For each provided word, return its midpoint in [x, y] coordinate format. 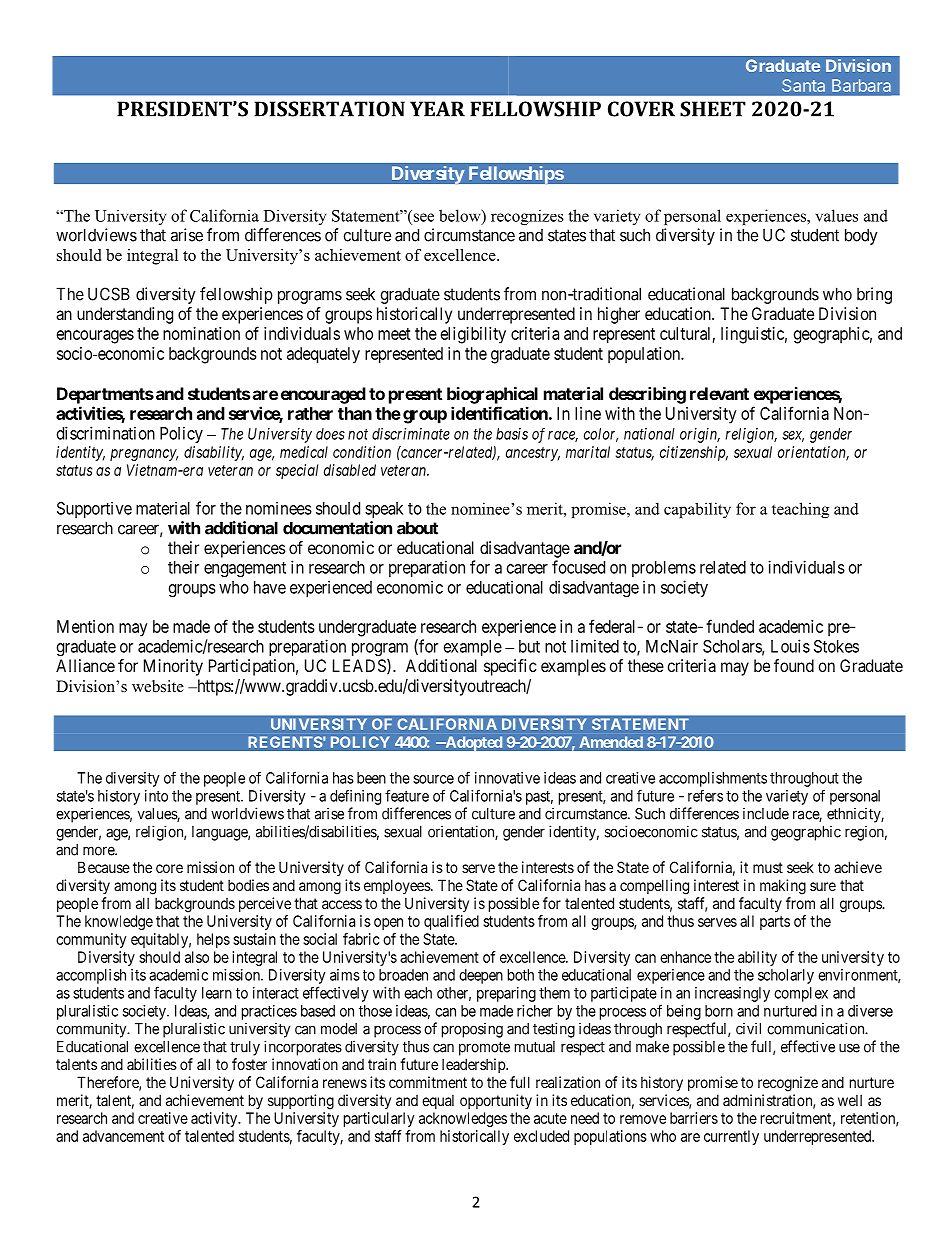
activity [215, 1119]
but [529, 646]
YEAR [437, 109]
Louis [790, 646]
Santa [804, 85]
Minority [173, 667]
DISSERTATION [329, 109]
